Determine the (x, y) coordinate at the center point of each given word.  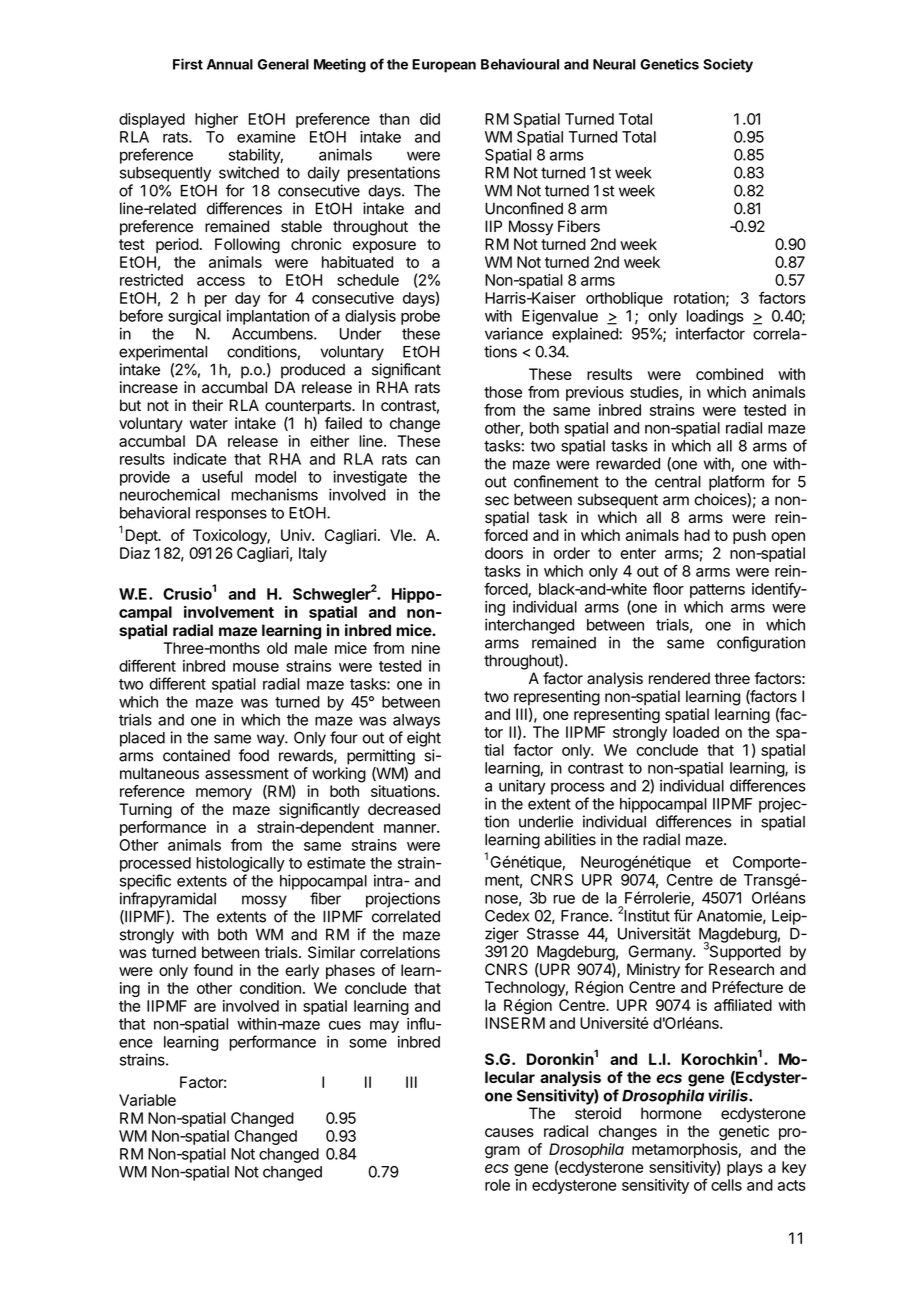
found (213, 970)
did (430, 119)
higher (216, 120)
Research (741, 969)
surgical (194, 317)
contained (196, 755)
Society (728, 65)
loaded (696, 732)
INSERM (515, 1023)
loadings (715, 317)
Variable (147, 1100)
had (697, 535)
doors (504, 553)
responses (231, 515)
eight (424, 739)
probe (420, 317)
